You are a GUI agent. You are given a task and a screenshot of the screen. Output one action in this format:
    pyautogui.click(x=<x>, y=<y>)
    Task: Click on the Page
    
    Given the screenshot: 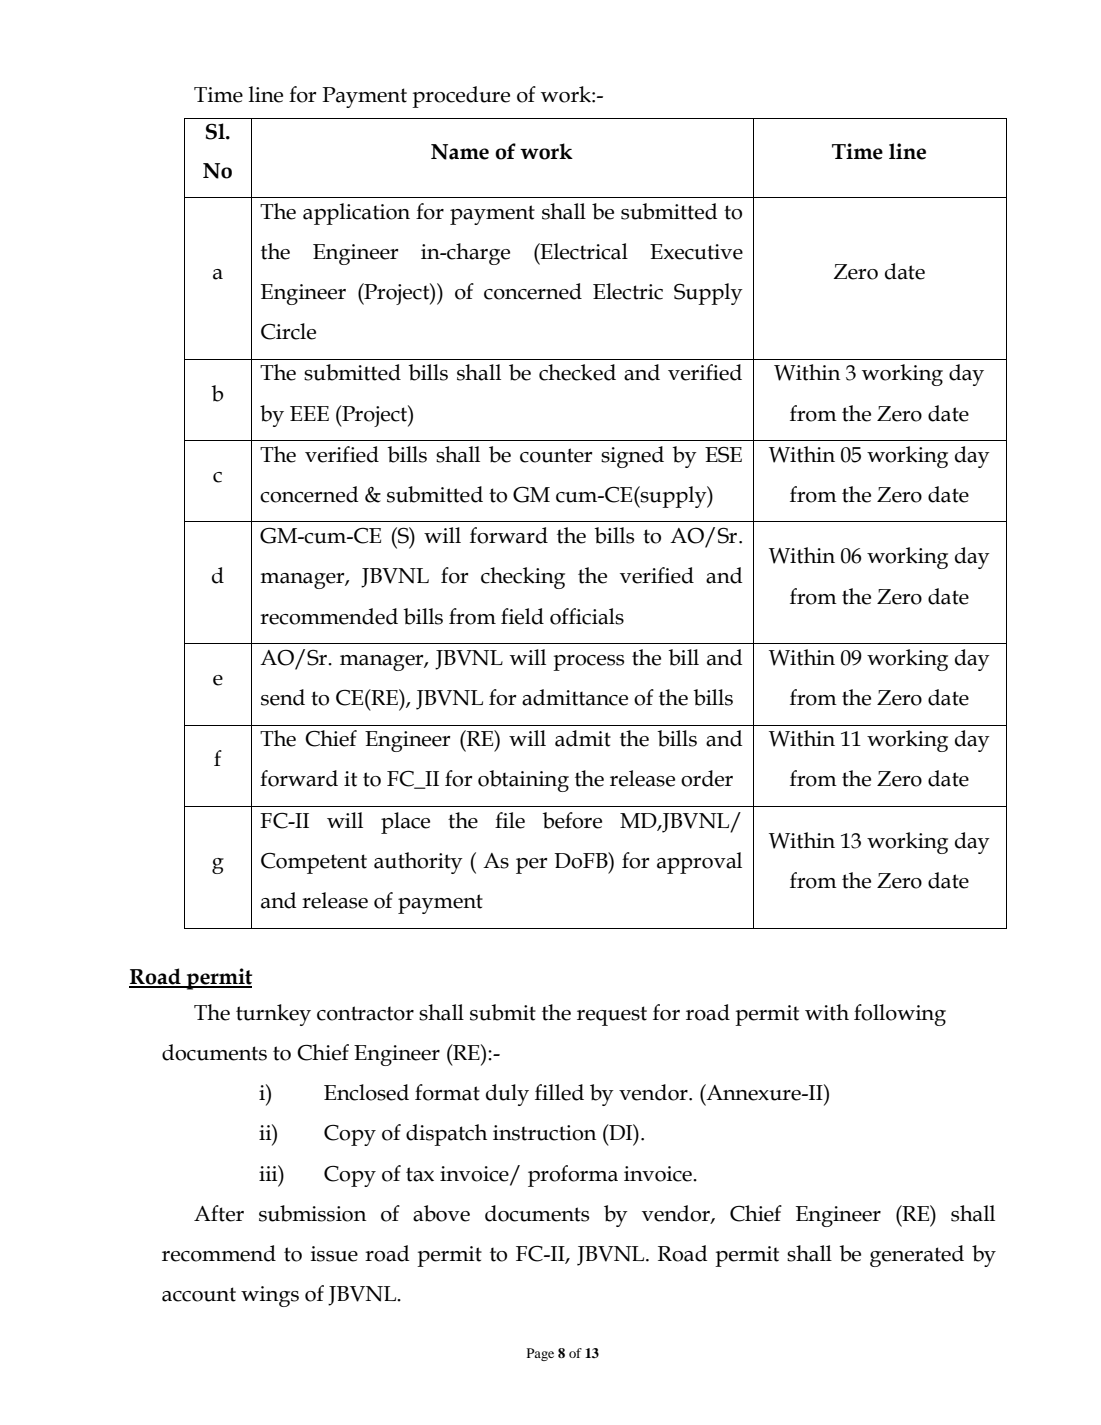 What is the action you would take?
    pyautogui.click(x=540, y=1354)
